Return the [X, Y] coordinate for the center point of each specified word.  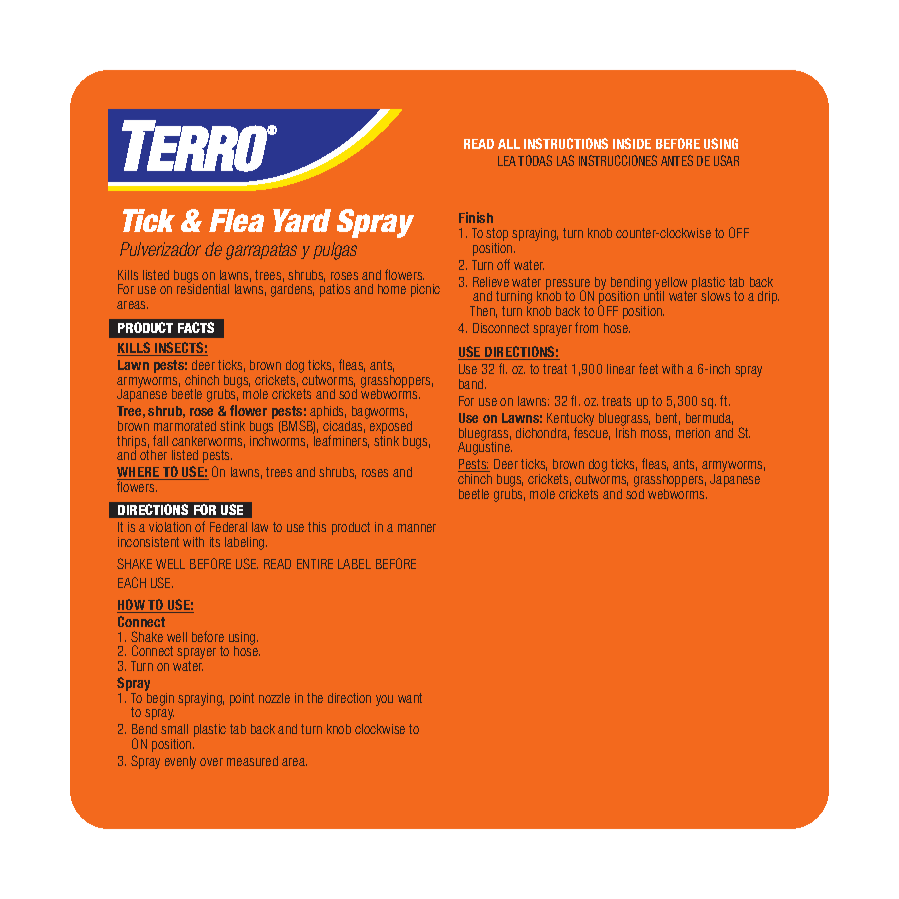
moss [655, 435]
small [174, 729]
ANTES [677, 160]
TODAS [535, 160]
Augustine [485, 447]
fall [160, 440]
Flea [236, 220]
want [410, 698]
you [384, 700]
